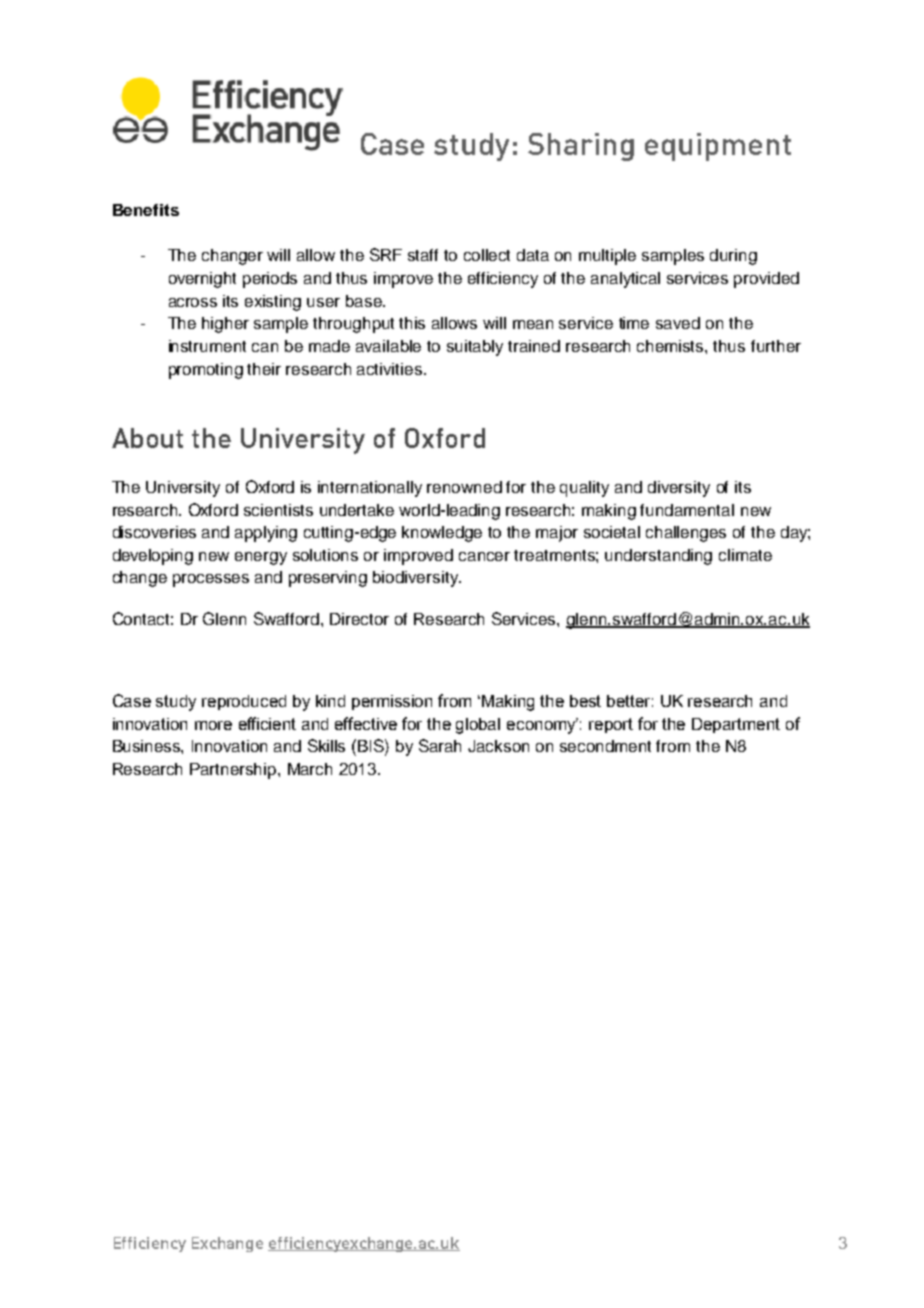 Image resolution: width=924 pixels, height=1308 pixels. What do you see at coordinates (147, 438) in the screenshot?
I see `About` at bounding box center [147, 438].
